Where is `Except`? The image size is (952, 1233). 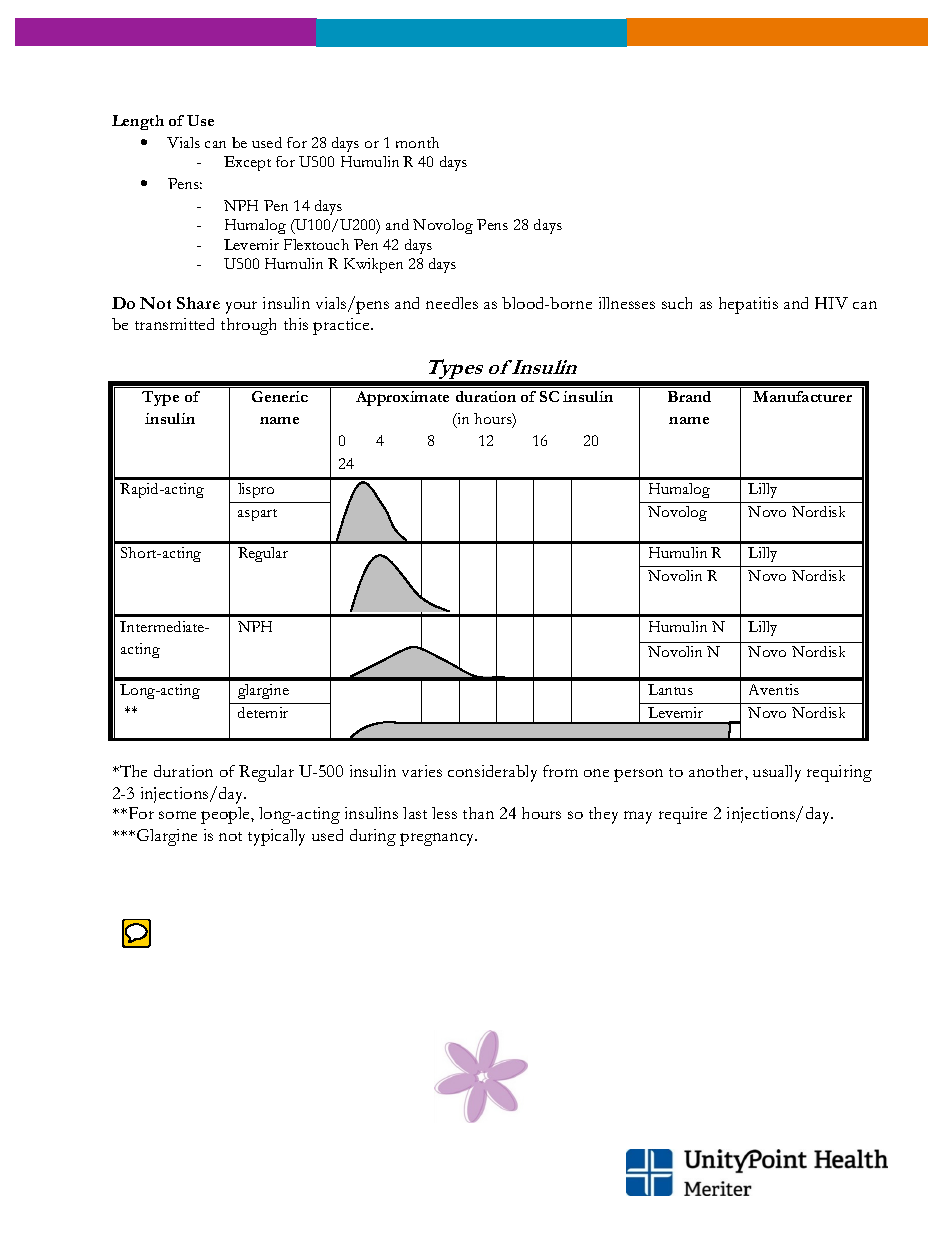
Except is located at coordinates (247, 163).
